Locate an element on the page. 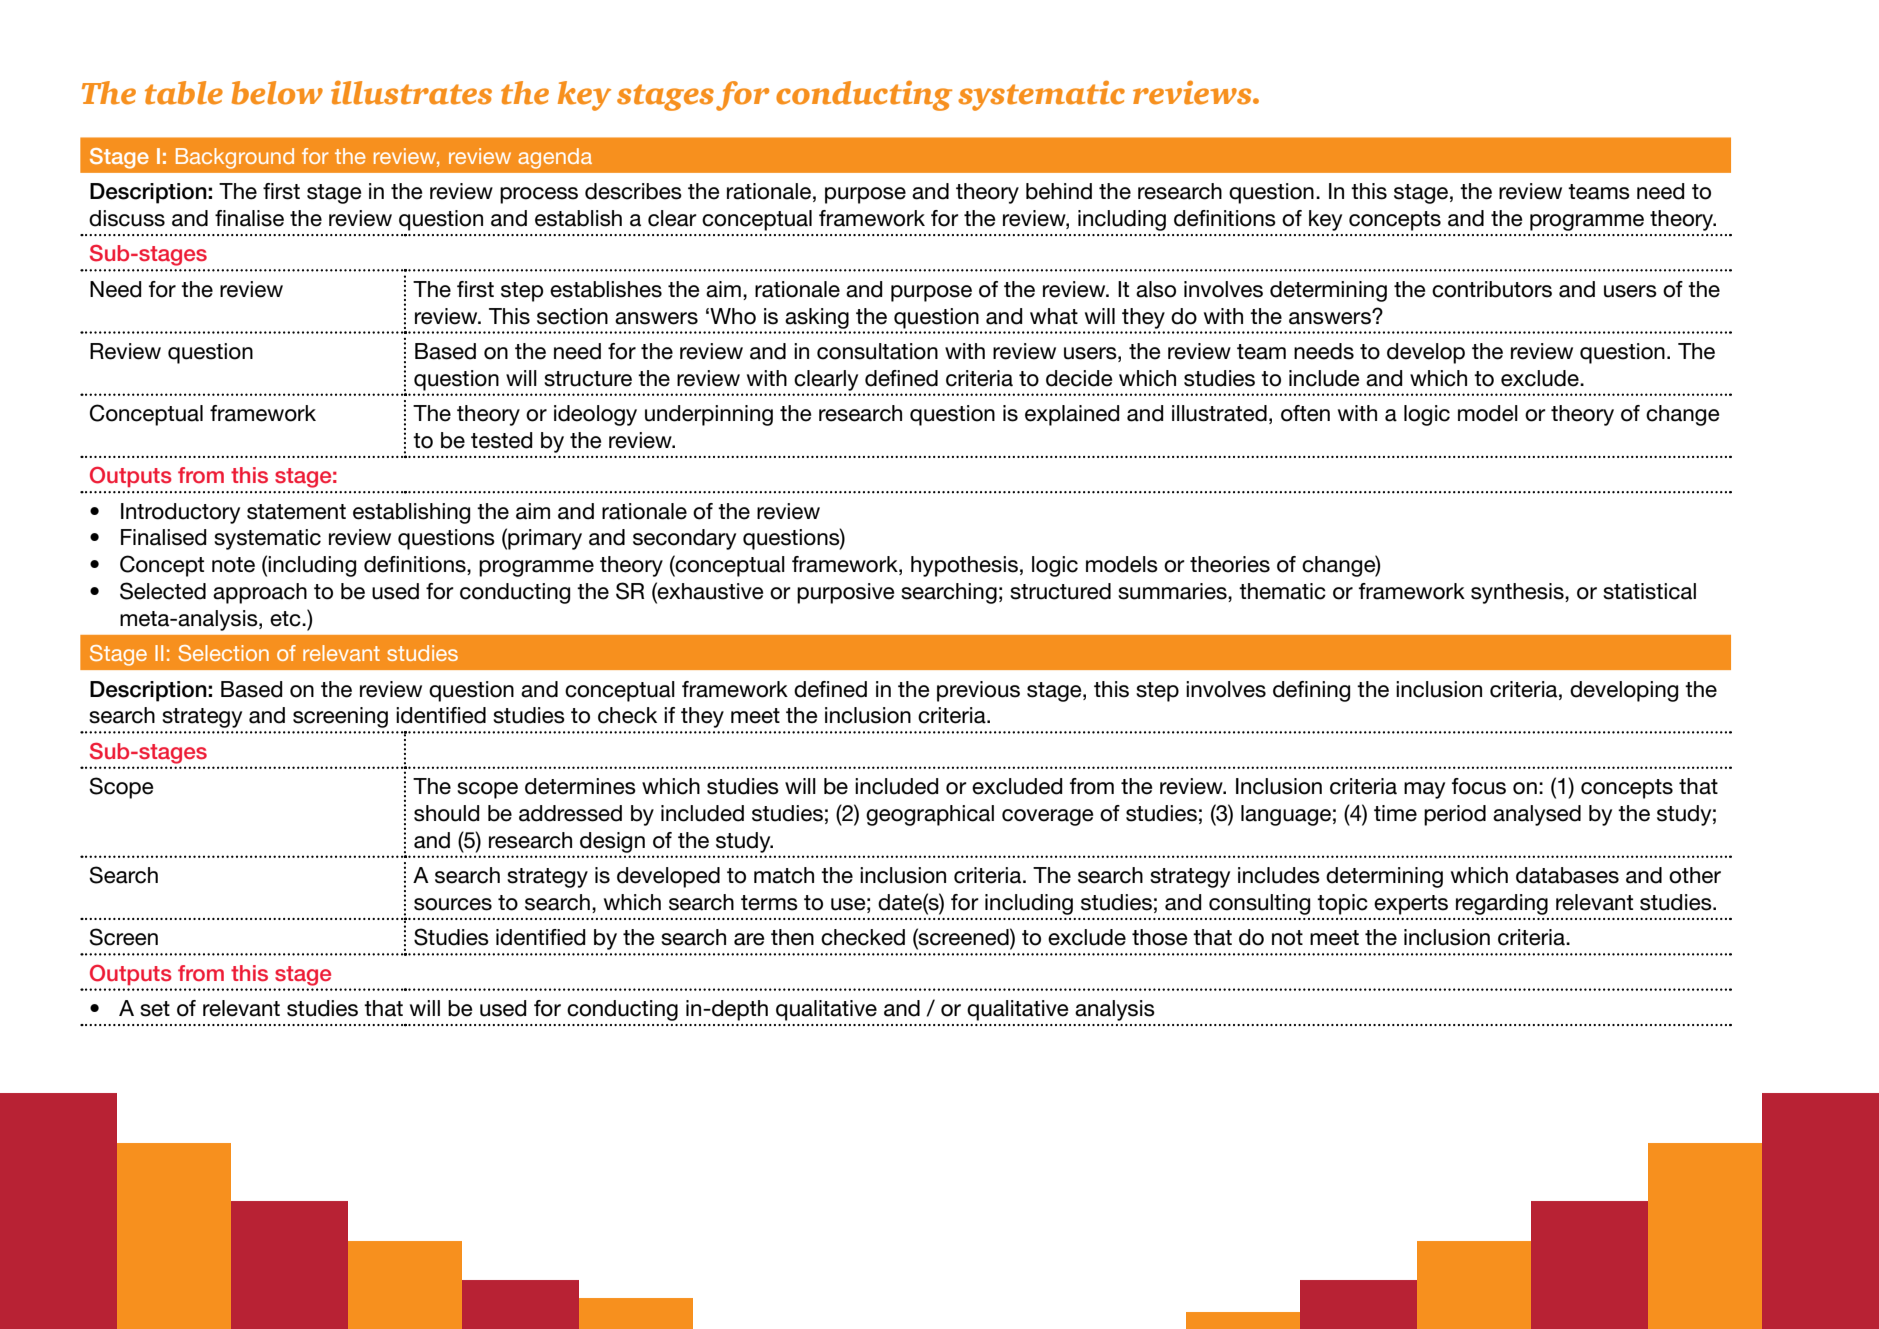  defining is located at coordinates (1311, 691).
